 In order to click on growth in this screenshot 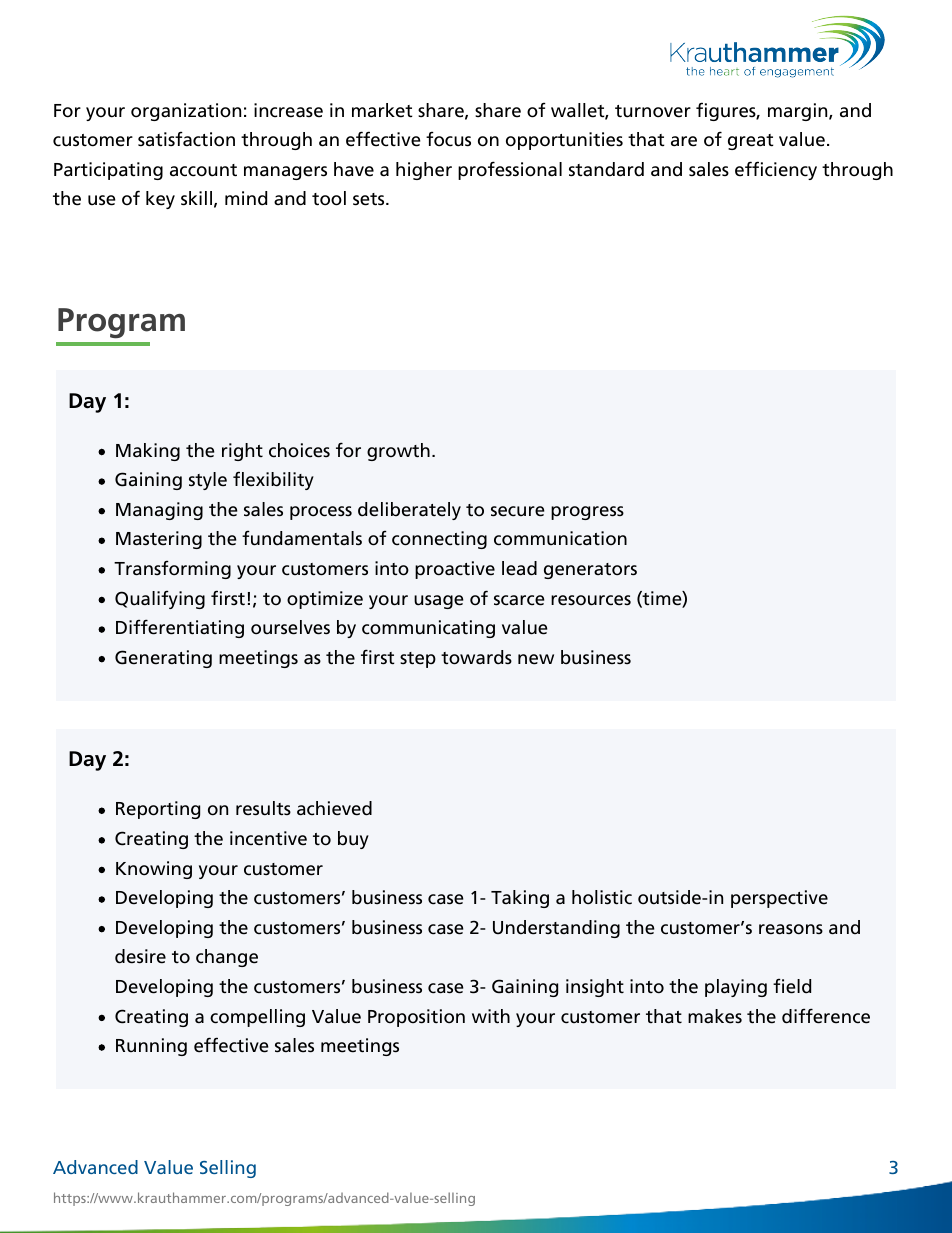, I will do `click(398, 452)`.
